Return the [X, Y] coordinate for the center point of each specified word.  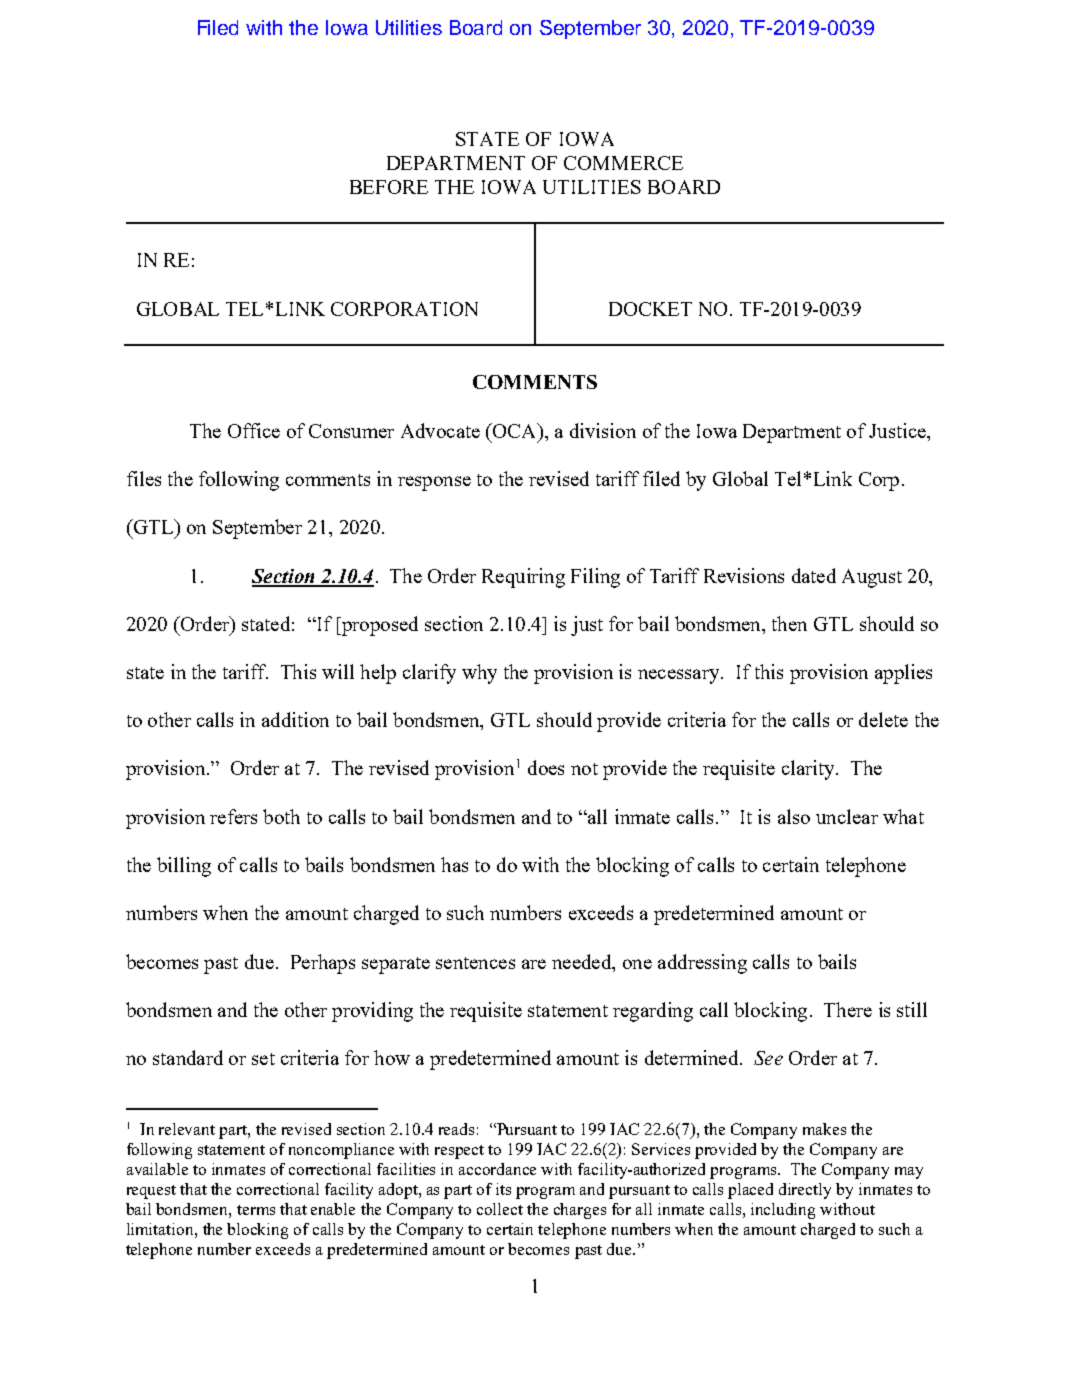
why [479, 674]
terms [256, 1210]
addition [295, 719]
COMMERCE [623, 163]
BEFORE [389, 187]
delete [883, 719]
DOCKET [650, 309]
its [503, 1189]
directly [805, 1191]
